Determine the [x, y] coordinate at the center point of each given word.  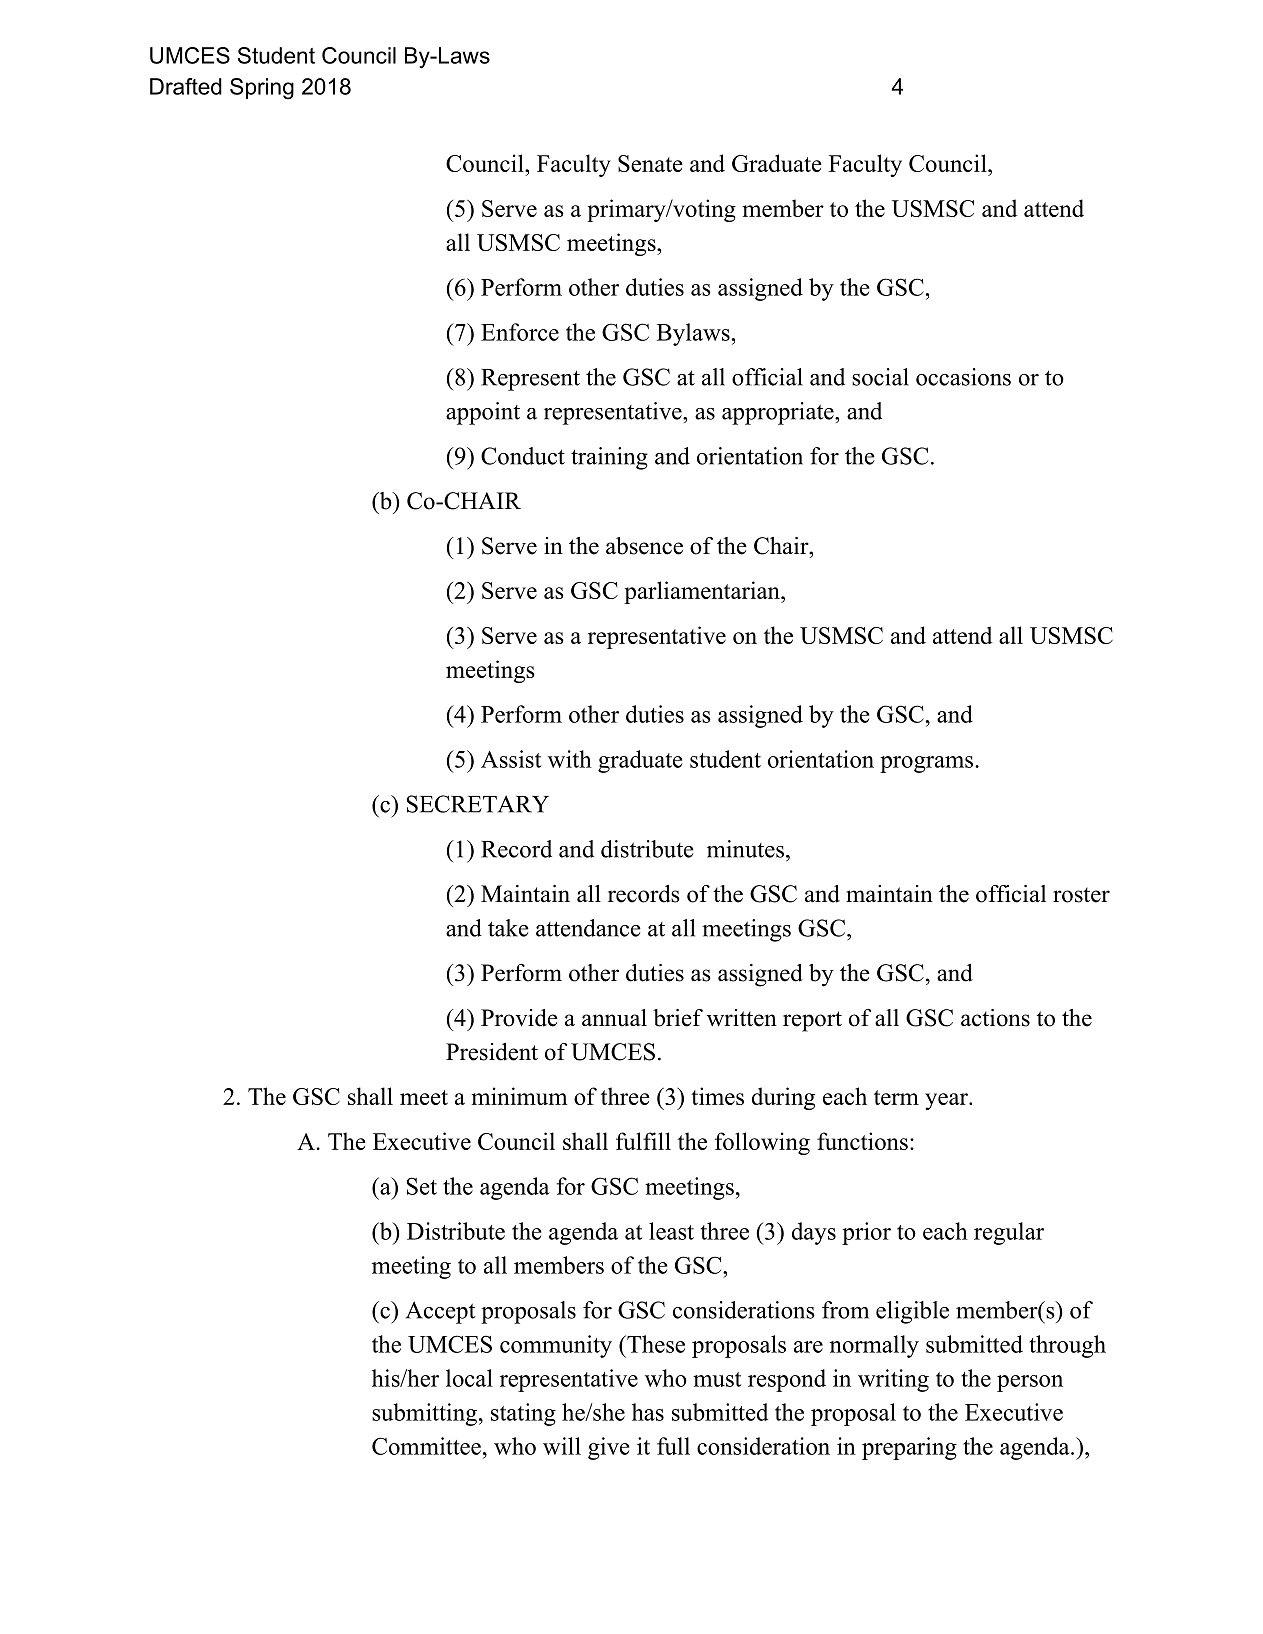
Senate [650, 163]
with [570, 759]
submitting [424, 1414]
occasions [963, 377]
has [648, 1412]
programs [926, 764]
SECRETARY [478, 804]
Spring [262, 89]
